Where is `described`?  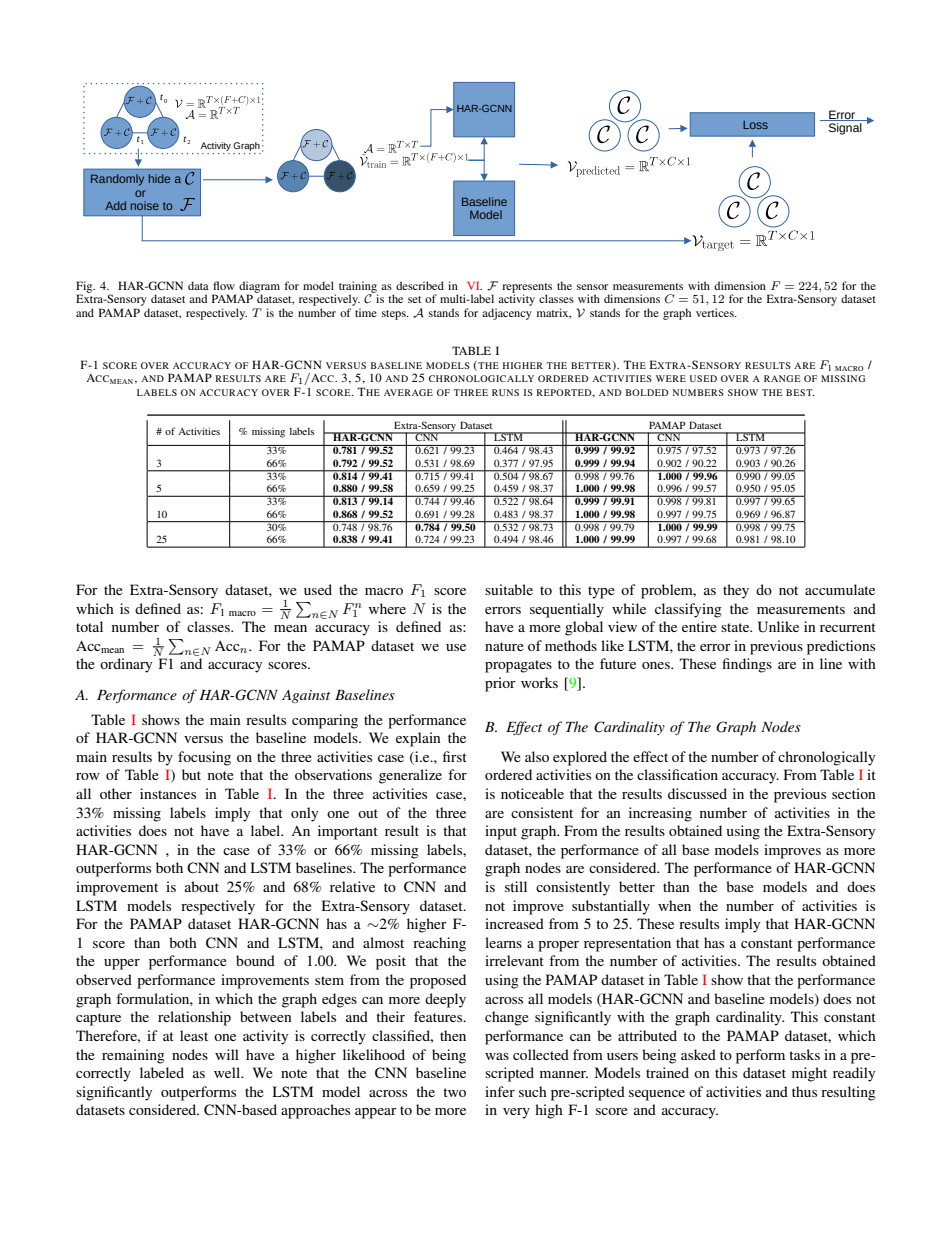 described is located at coordinates (420, 285).
